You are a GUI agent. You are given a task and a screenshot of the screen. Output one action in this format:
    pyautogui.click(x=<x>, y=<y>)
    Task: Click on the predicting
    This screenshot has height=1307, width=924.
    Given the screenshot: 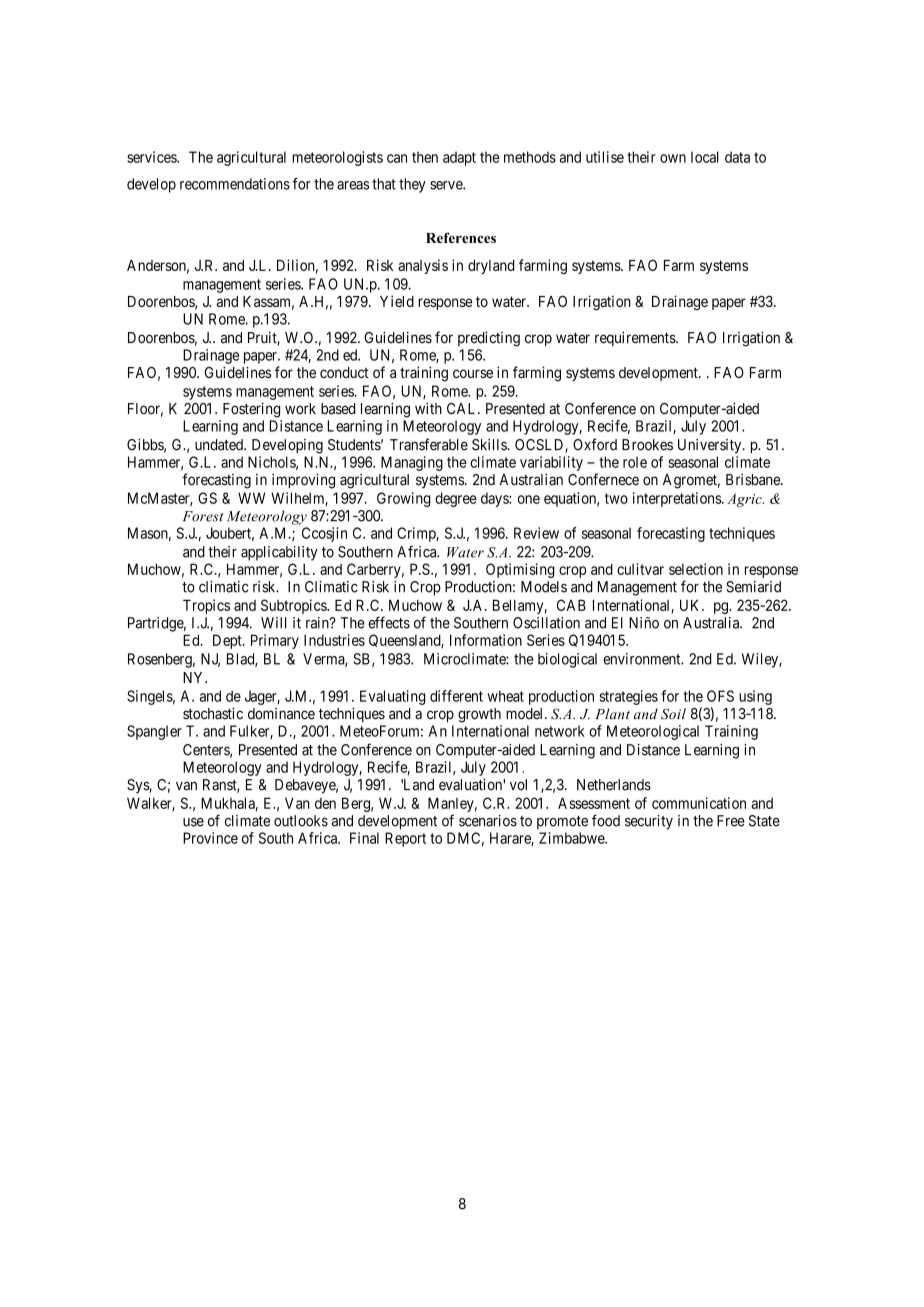 What is the action you would take?
    pyautogui.click(x=489, y=339)
